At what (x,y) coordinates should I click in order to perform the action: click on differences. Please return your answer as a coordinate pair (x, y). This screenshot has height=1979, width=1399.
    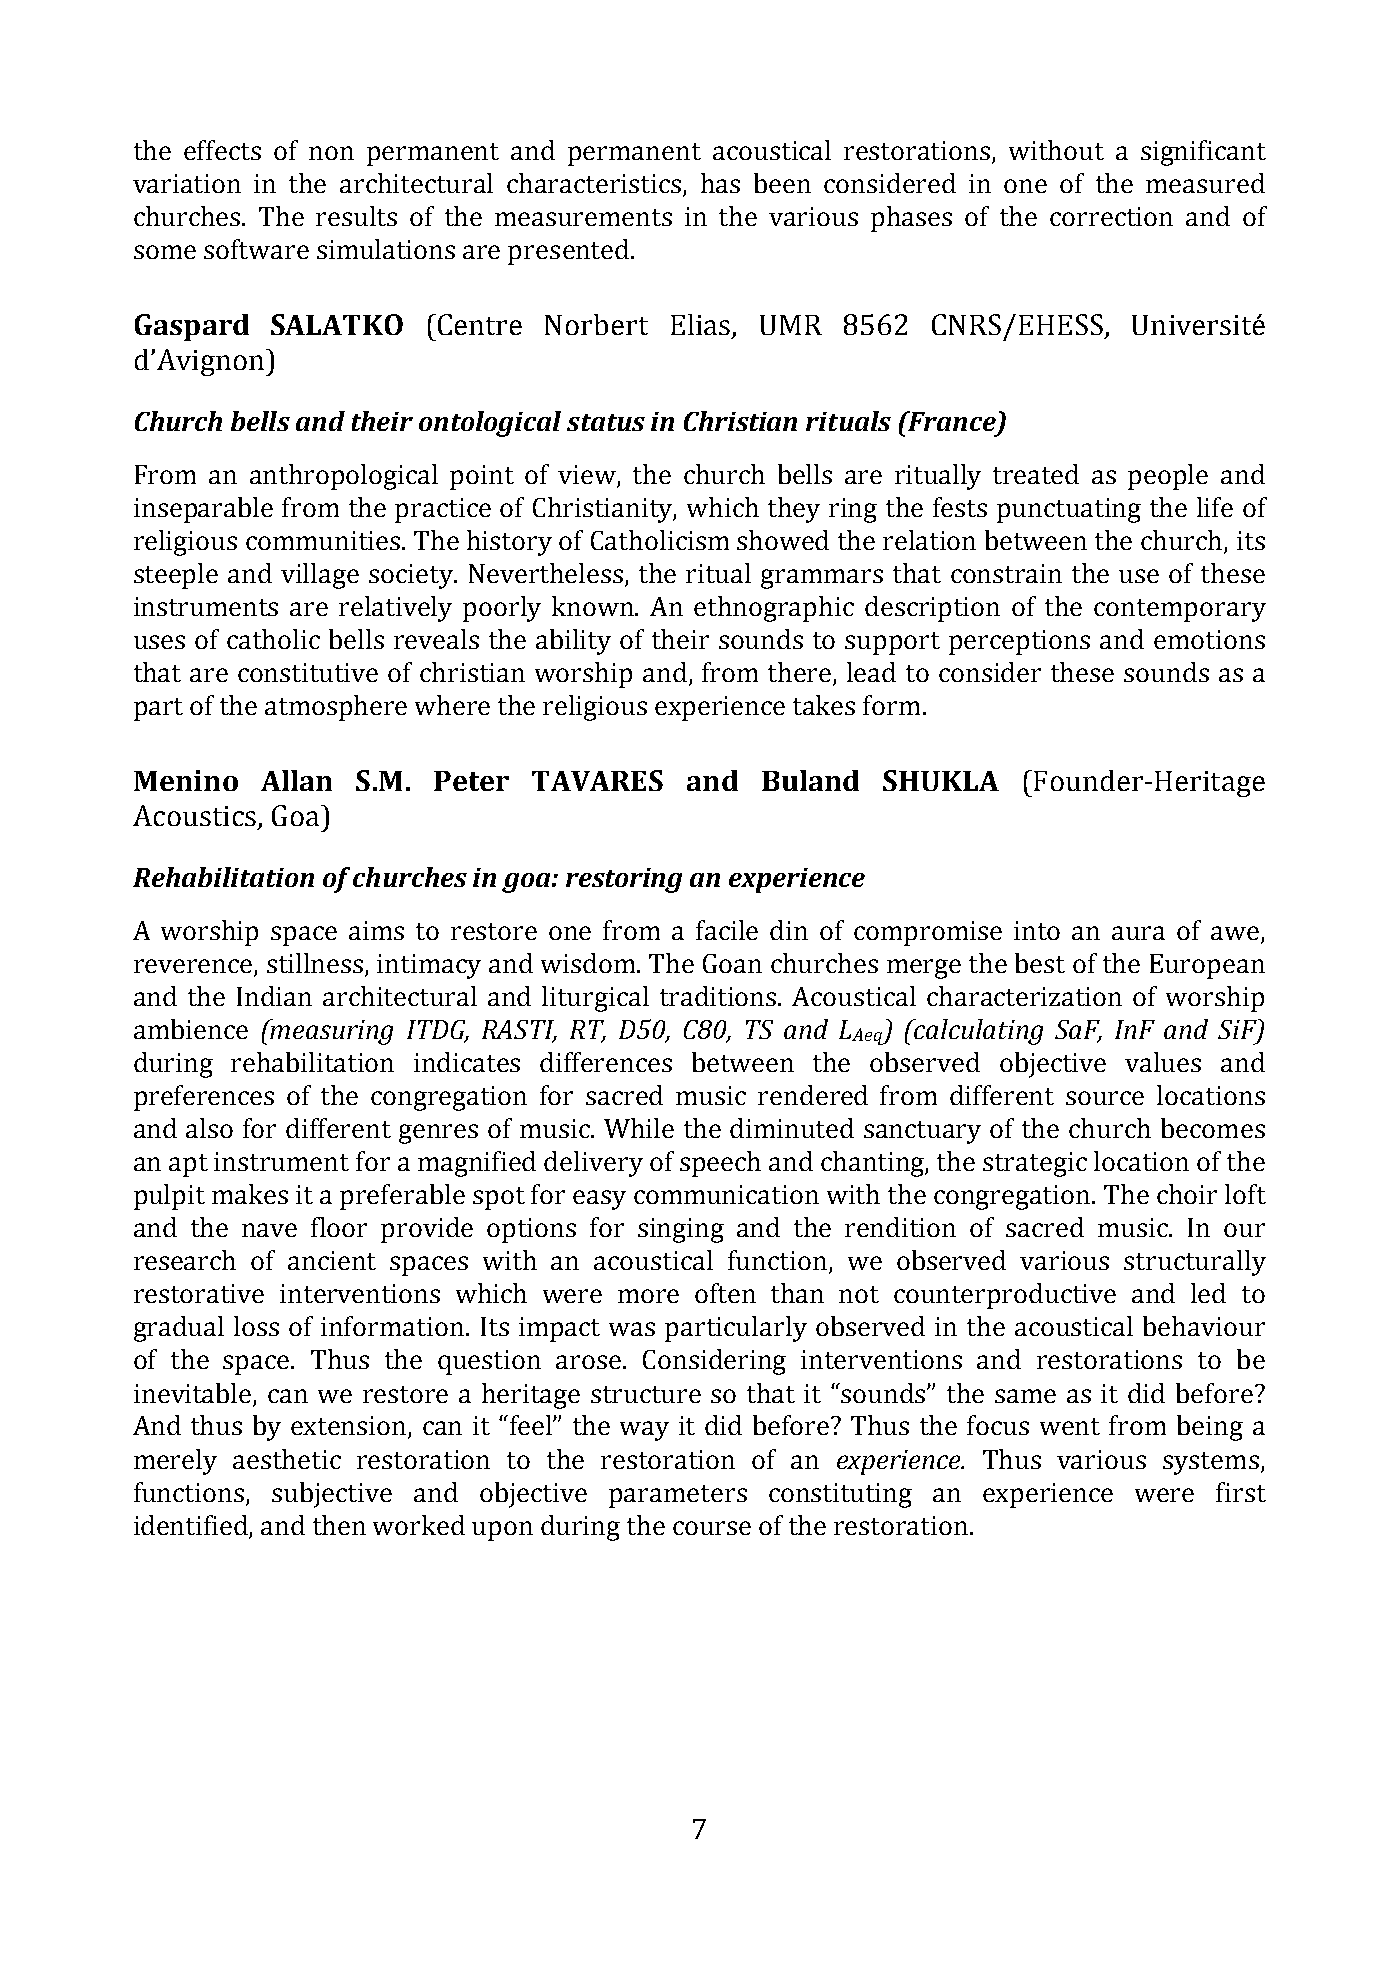
    Looking at the image, I should click on (606, 1062).
